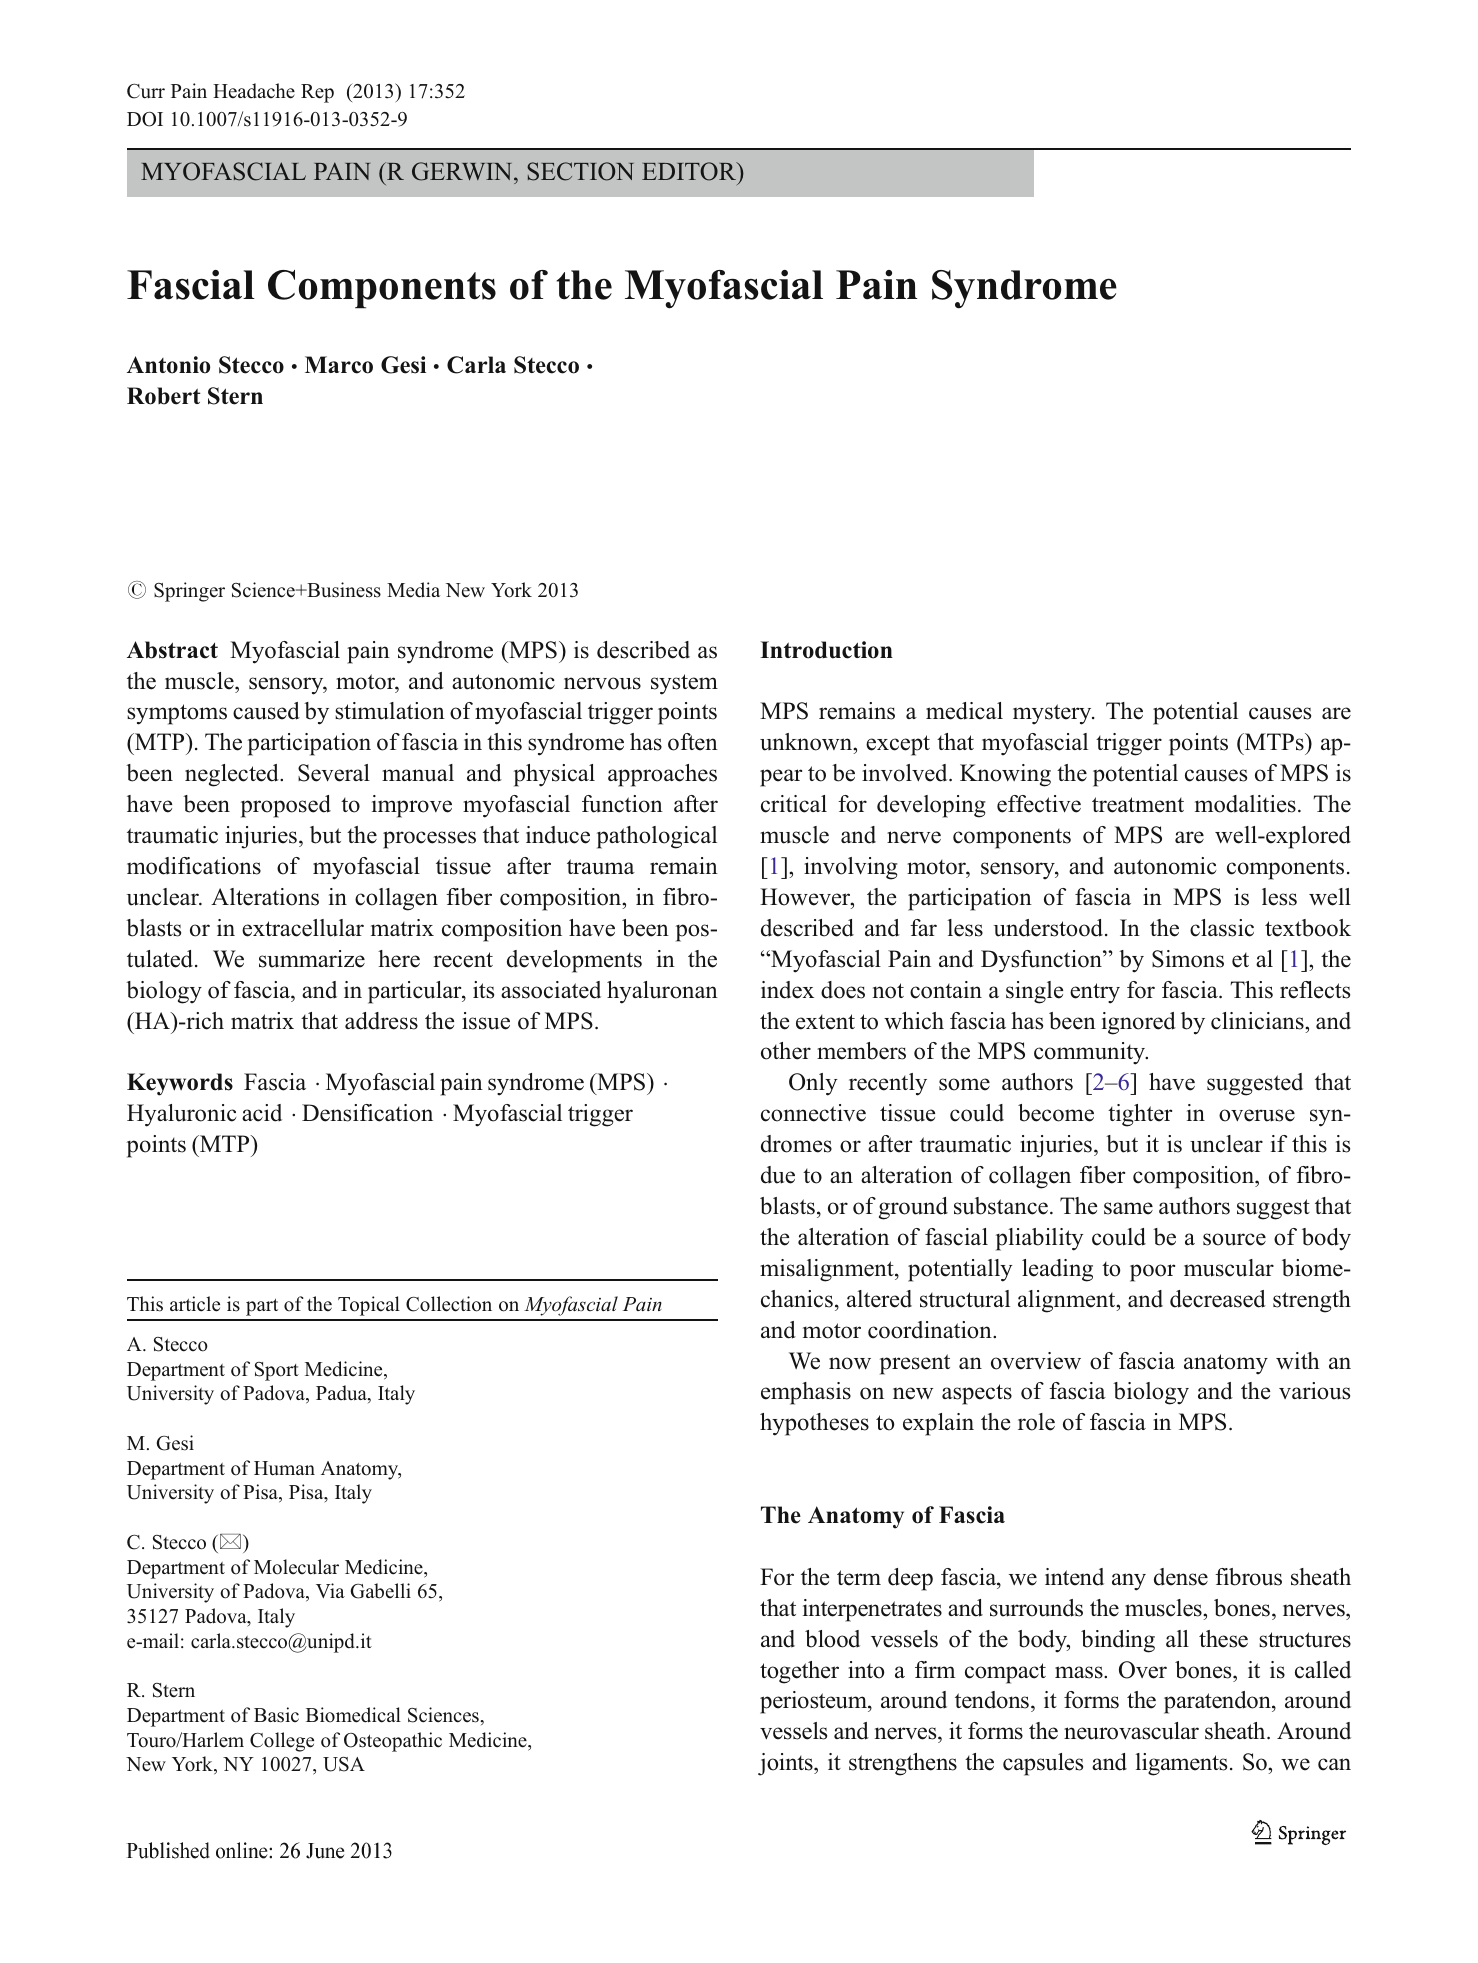 This screenshot has height=1963, width=1478. I want to click on Basic, so click(276, 1715).
